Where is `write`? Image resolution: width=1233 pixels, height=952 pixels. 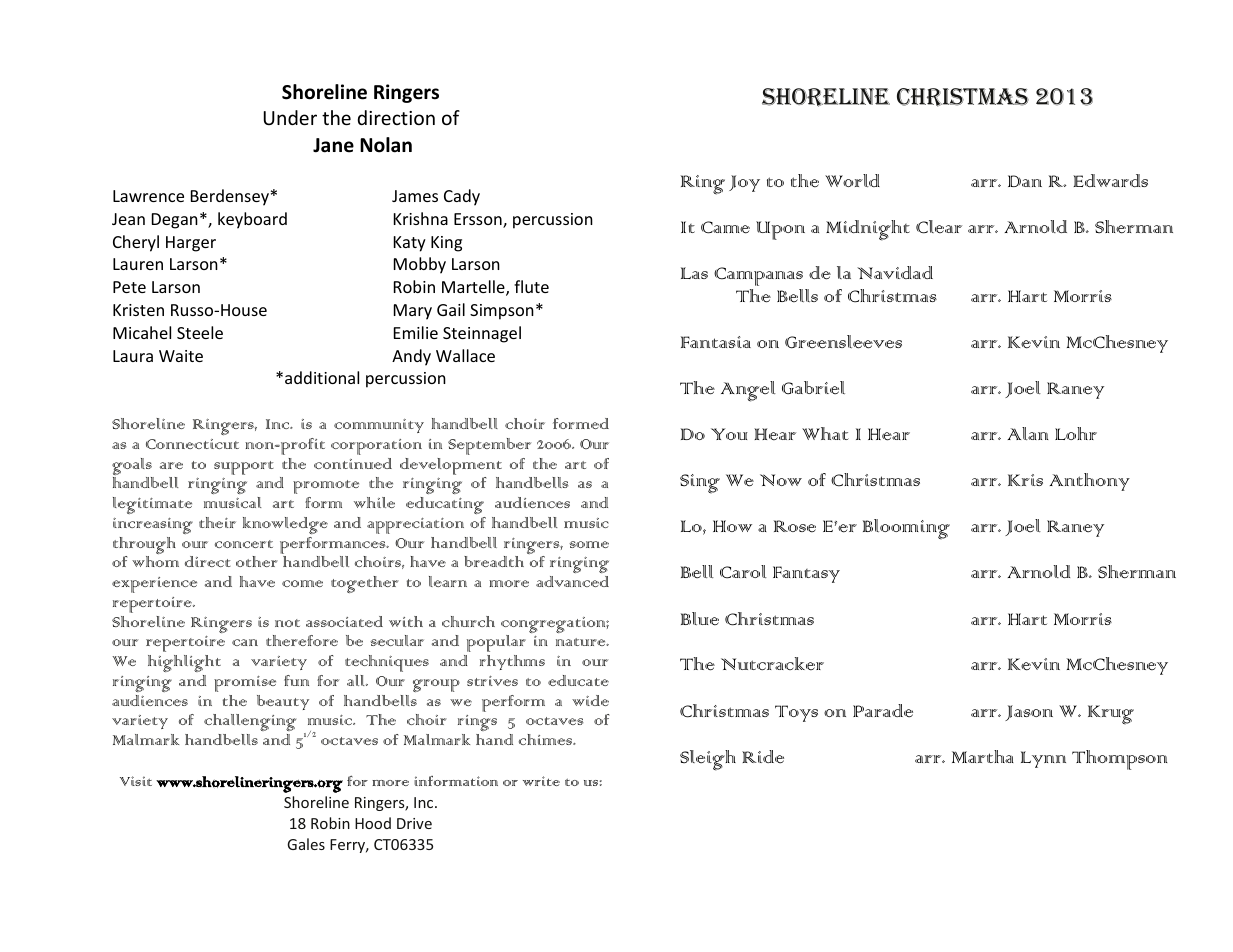
write is located at coordinates (541, 781).
